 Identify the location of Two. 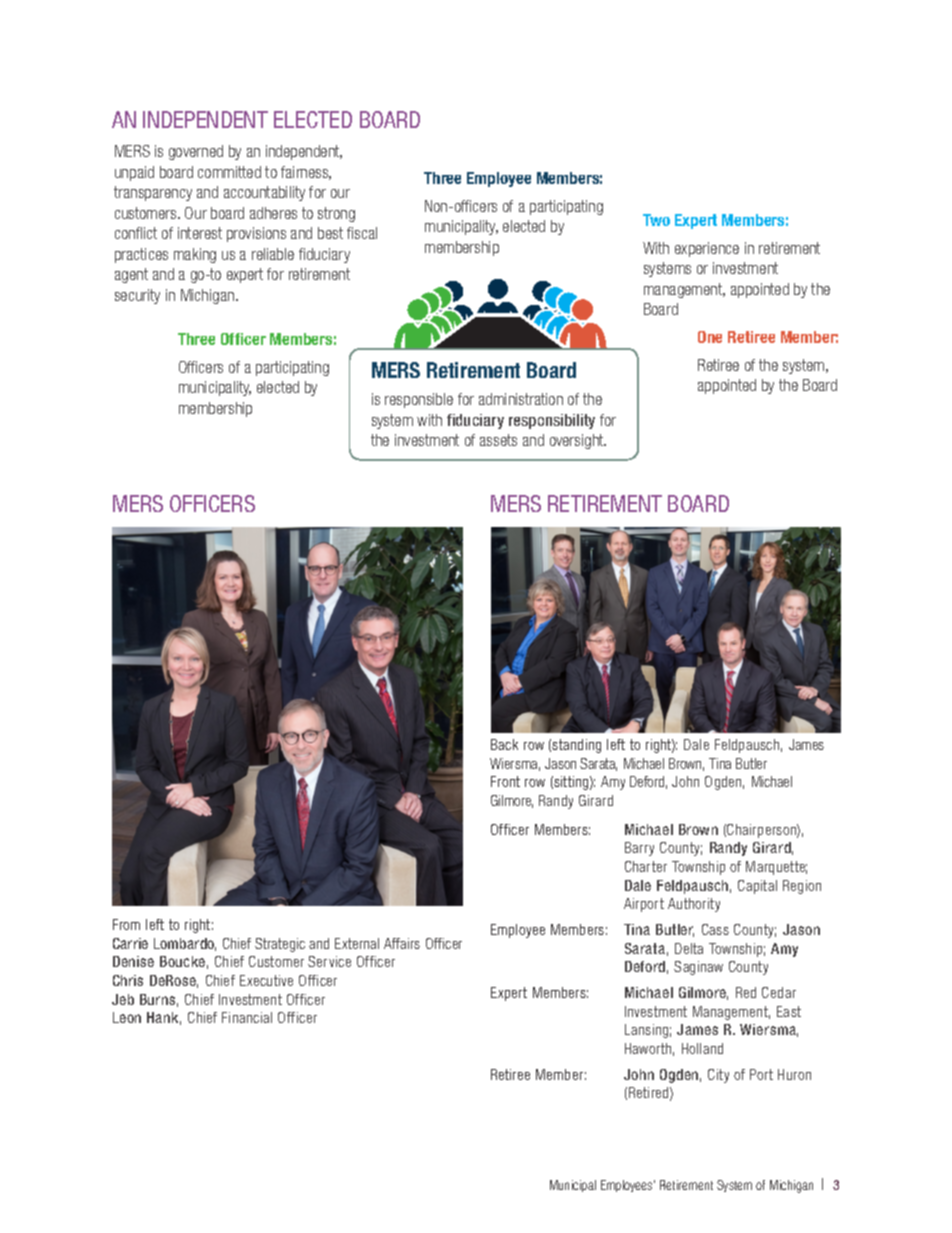
(656, 220).
